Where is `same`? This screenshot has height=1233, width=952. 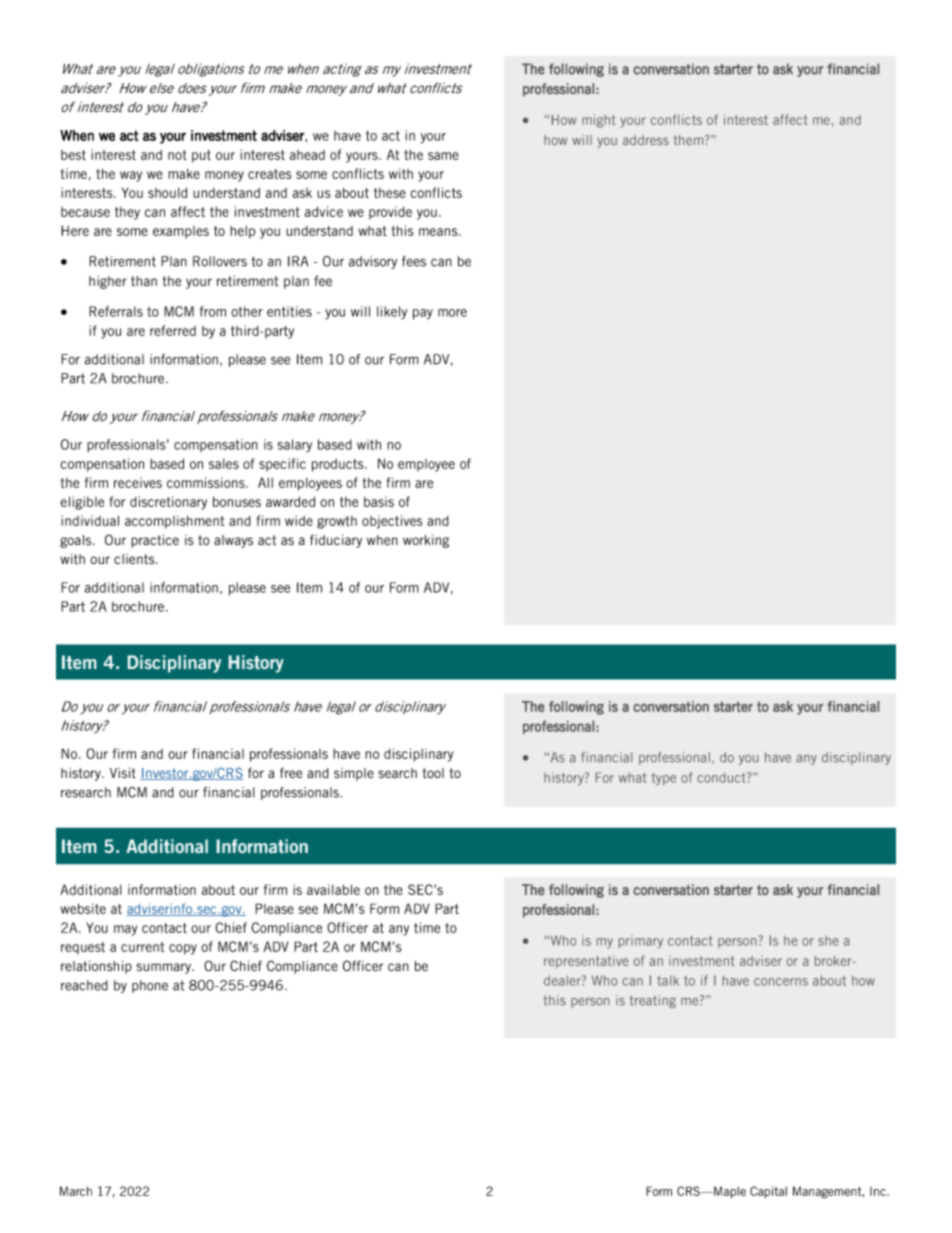
same is located at coordinates (443, 156).
